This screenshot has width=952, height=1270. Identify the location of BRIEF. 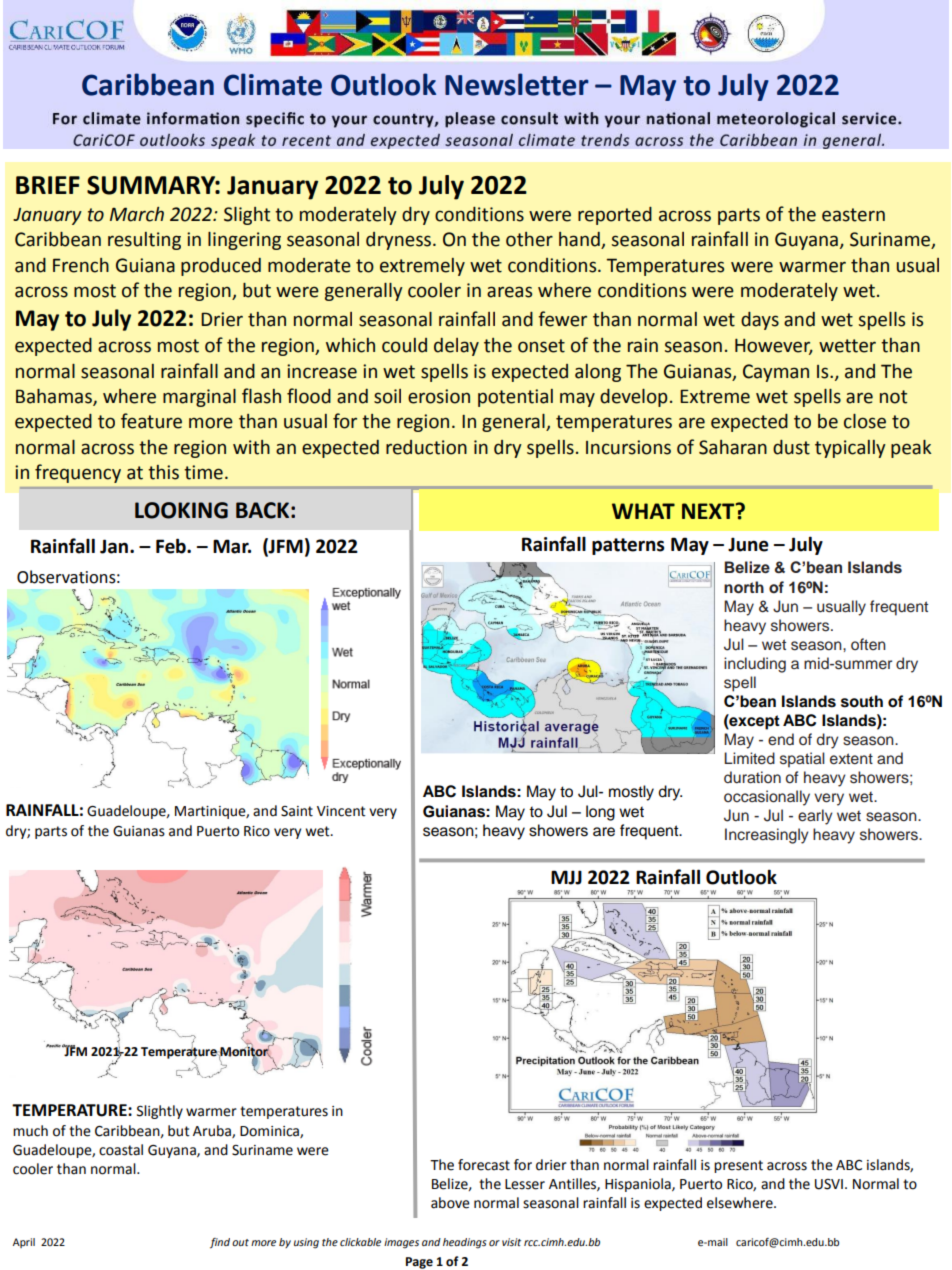
(48, 185).
